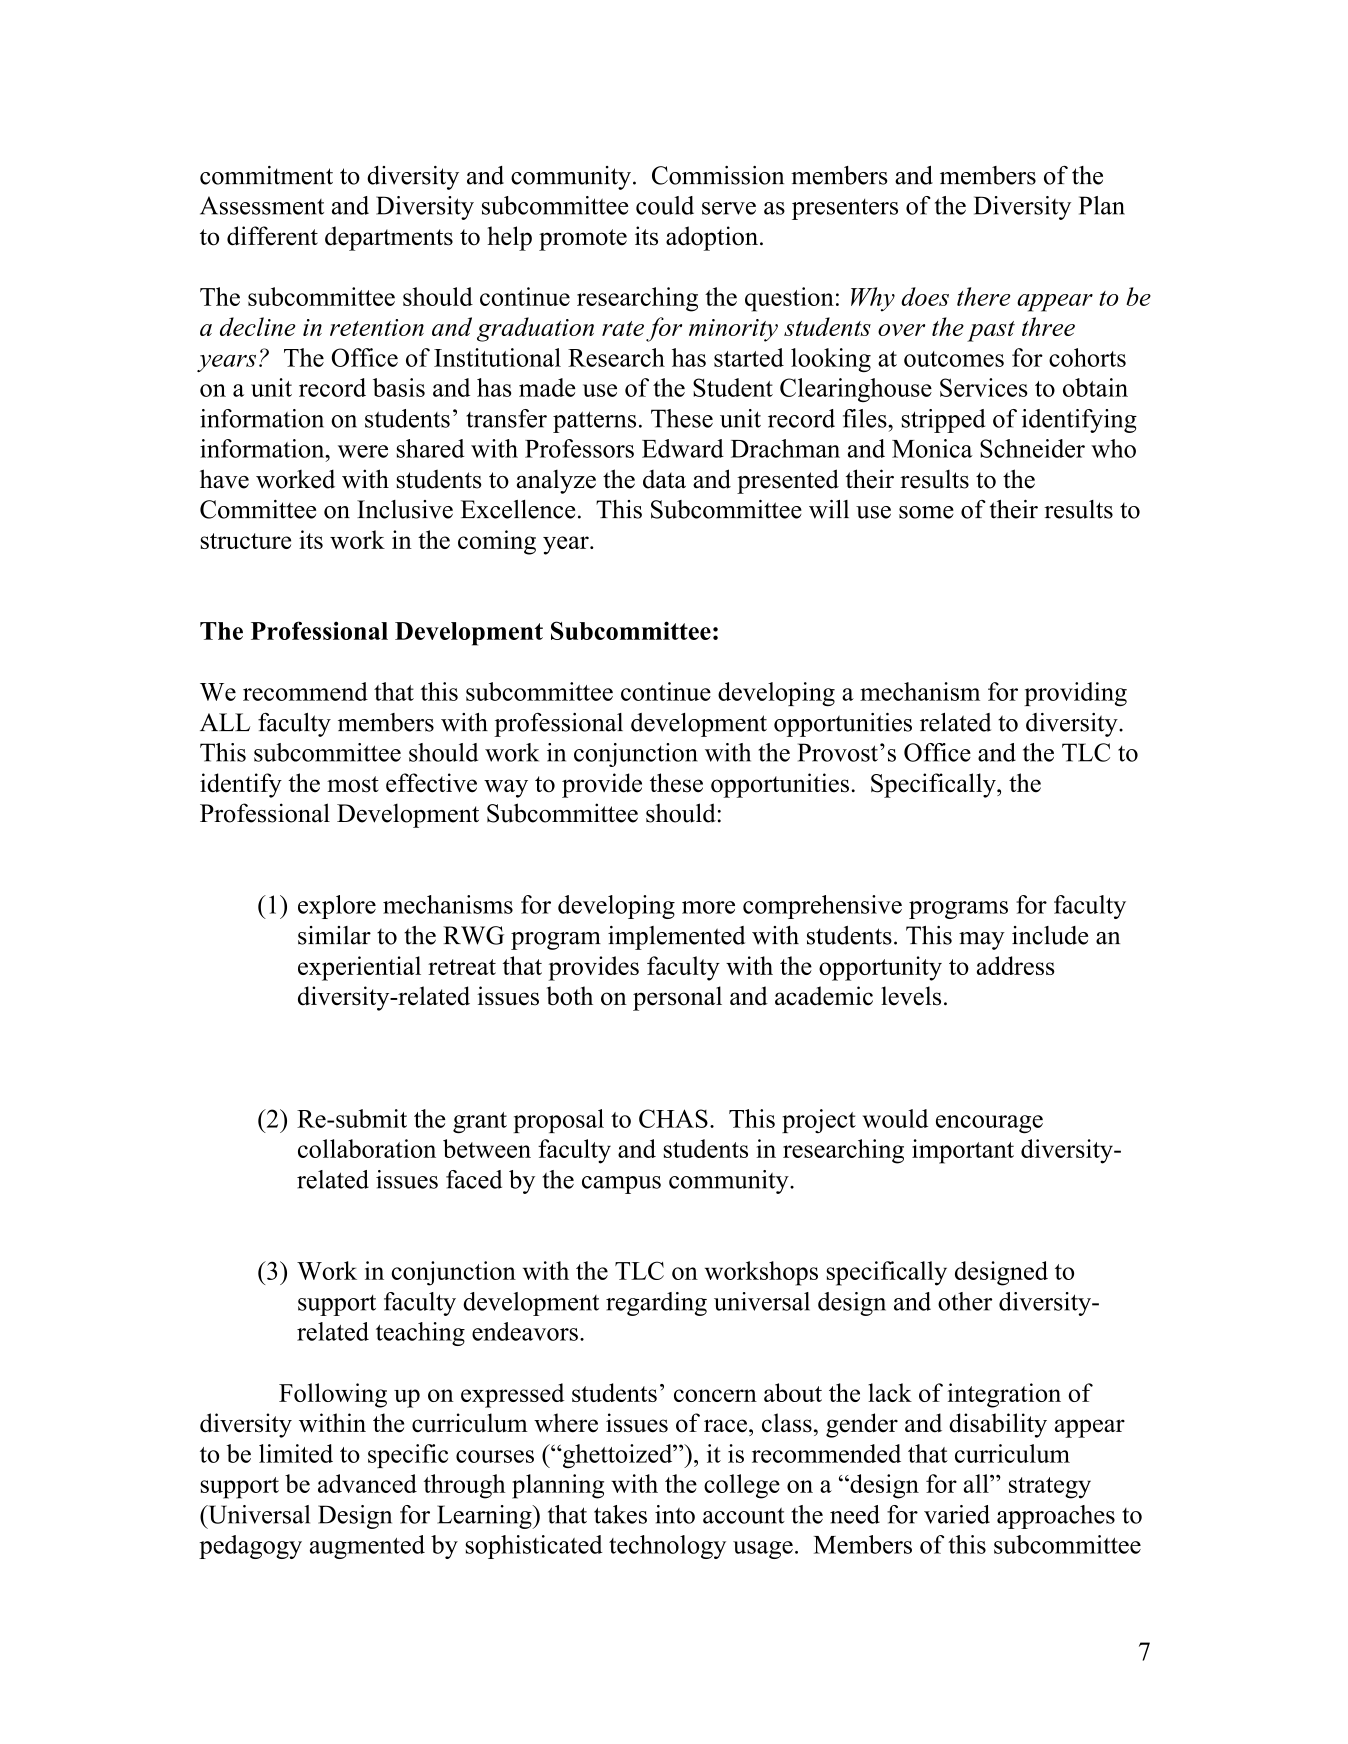 The height and width of the page is (1744, 1348). I want to click on there, so click(983, 296).
